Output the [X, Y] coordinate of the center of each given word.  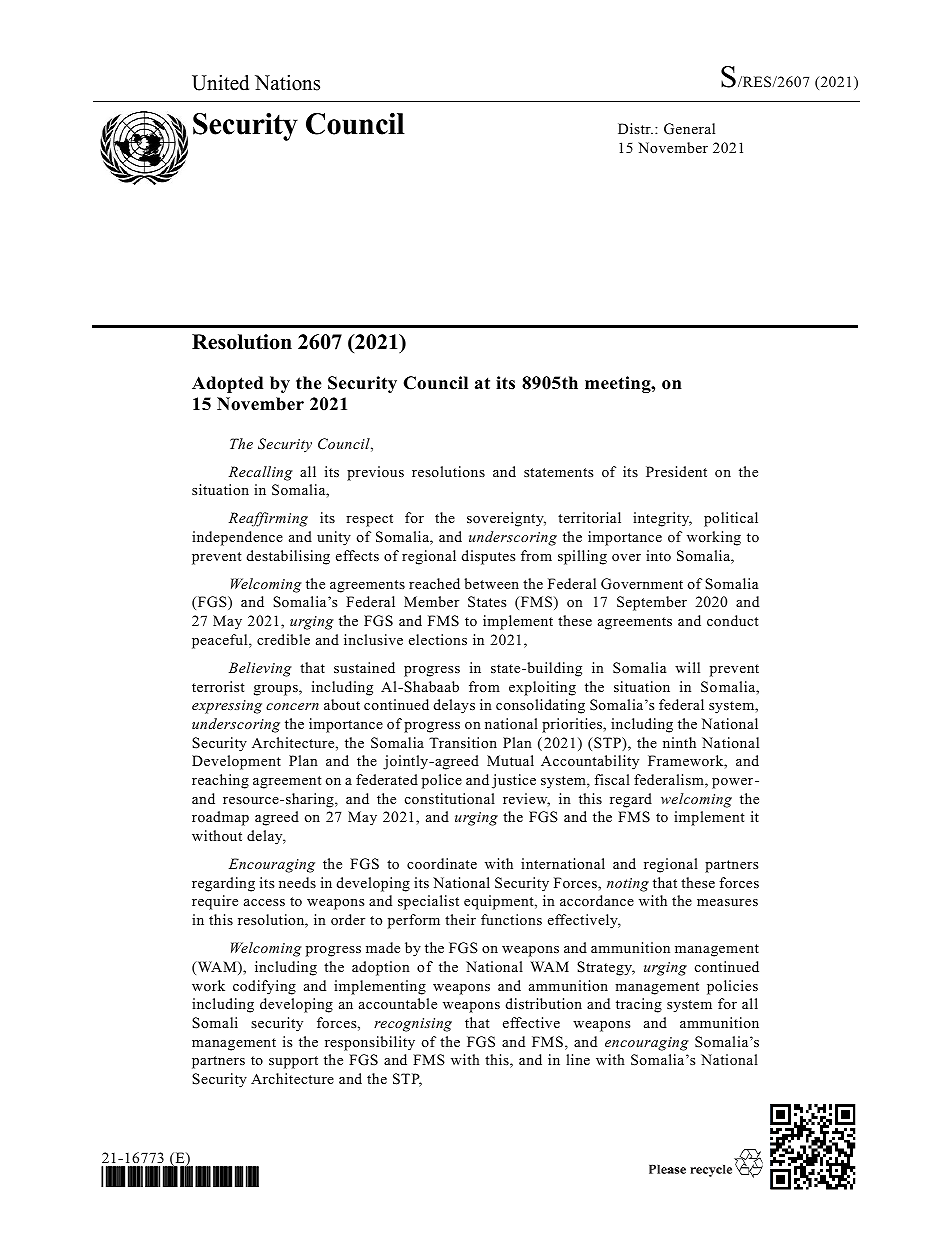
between [491, 583]
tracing [639, 1005]
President [676, 471]
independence [237, 538]
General [689, 129]
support [293, 1062]
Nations [287, 83]
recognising [413, 1025]
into [658, 555]
